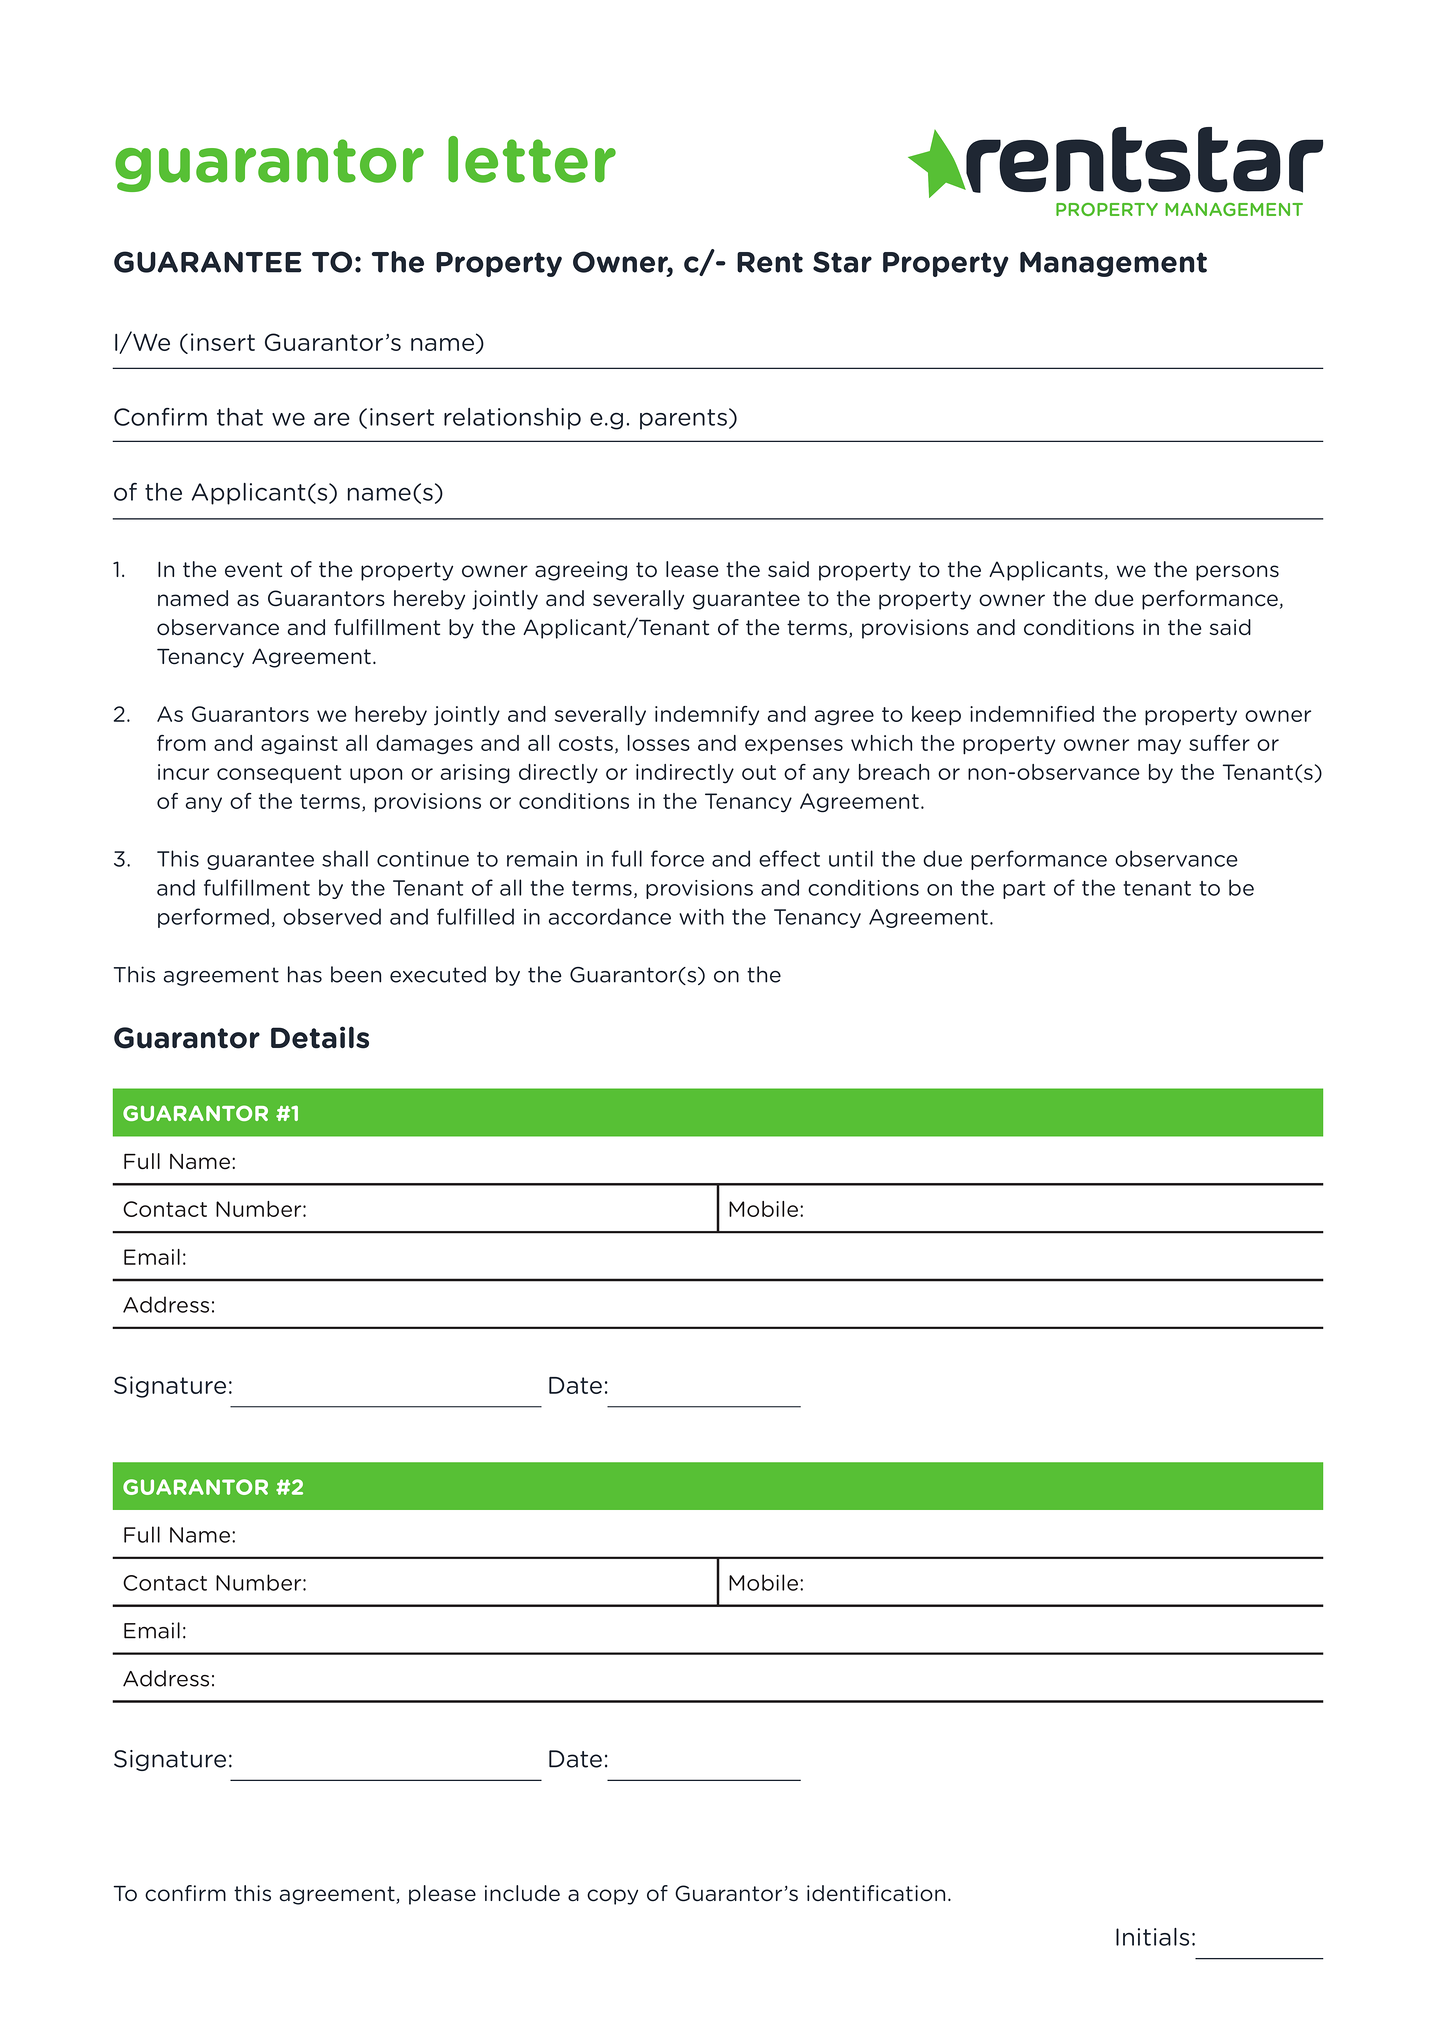 Image resolution: width=1436 pixels, height=2031 pixels. Describe the element at coordinates (1113, 264) in the screenshot. I see `Management` at that location.
